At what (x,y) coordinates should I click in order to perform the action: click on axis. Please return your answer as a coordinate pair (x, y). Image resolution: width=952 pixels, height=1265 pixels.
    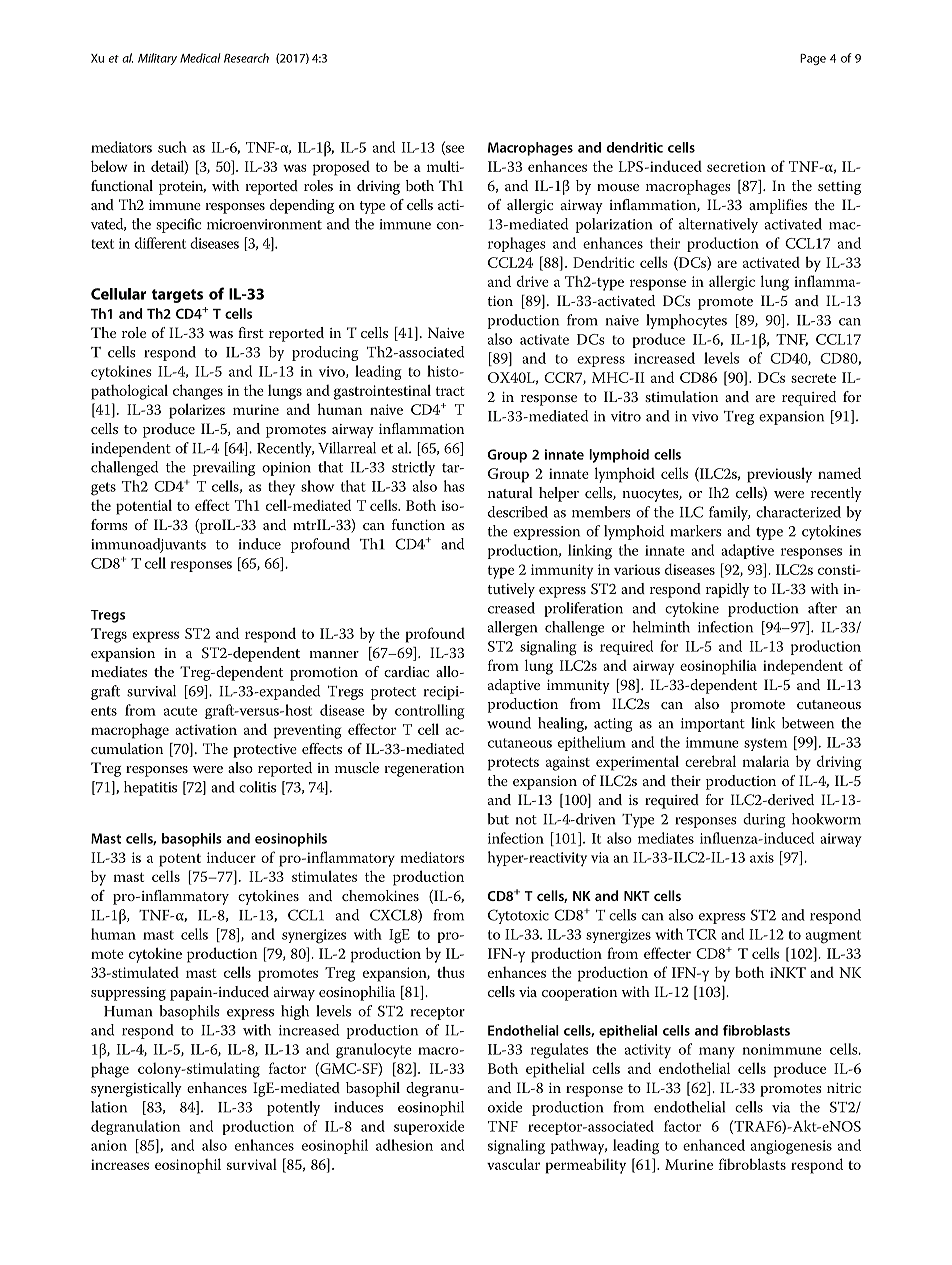
    Looking at the image, I should click on (762, 857).
